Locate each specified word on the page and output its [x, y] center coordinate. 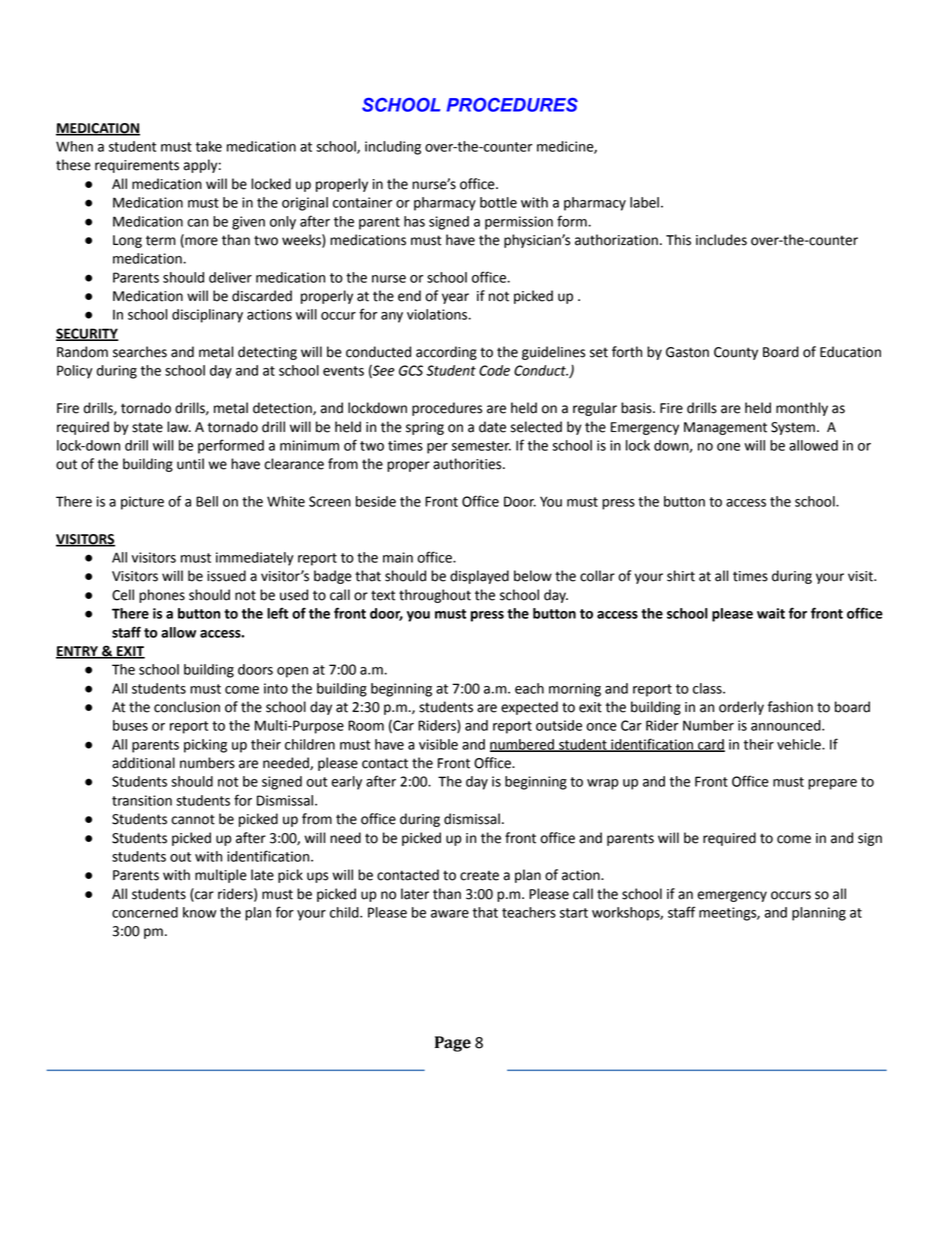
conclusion [187, 707]
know [199, 912]
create [479, 875]
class [708, 688]
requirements [137, 166]
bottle [498, 202]
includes [721, 240]
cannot [193, 819]
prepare [832, 784]
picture [142, 503]
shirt [681, 576]
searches [140, 352]
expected [529, 708]
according [446, 353]
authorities [468, 464]
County [736, 353]
